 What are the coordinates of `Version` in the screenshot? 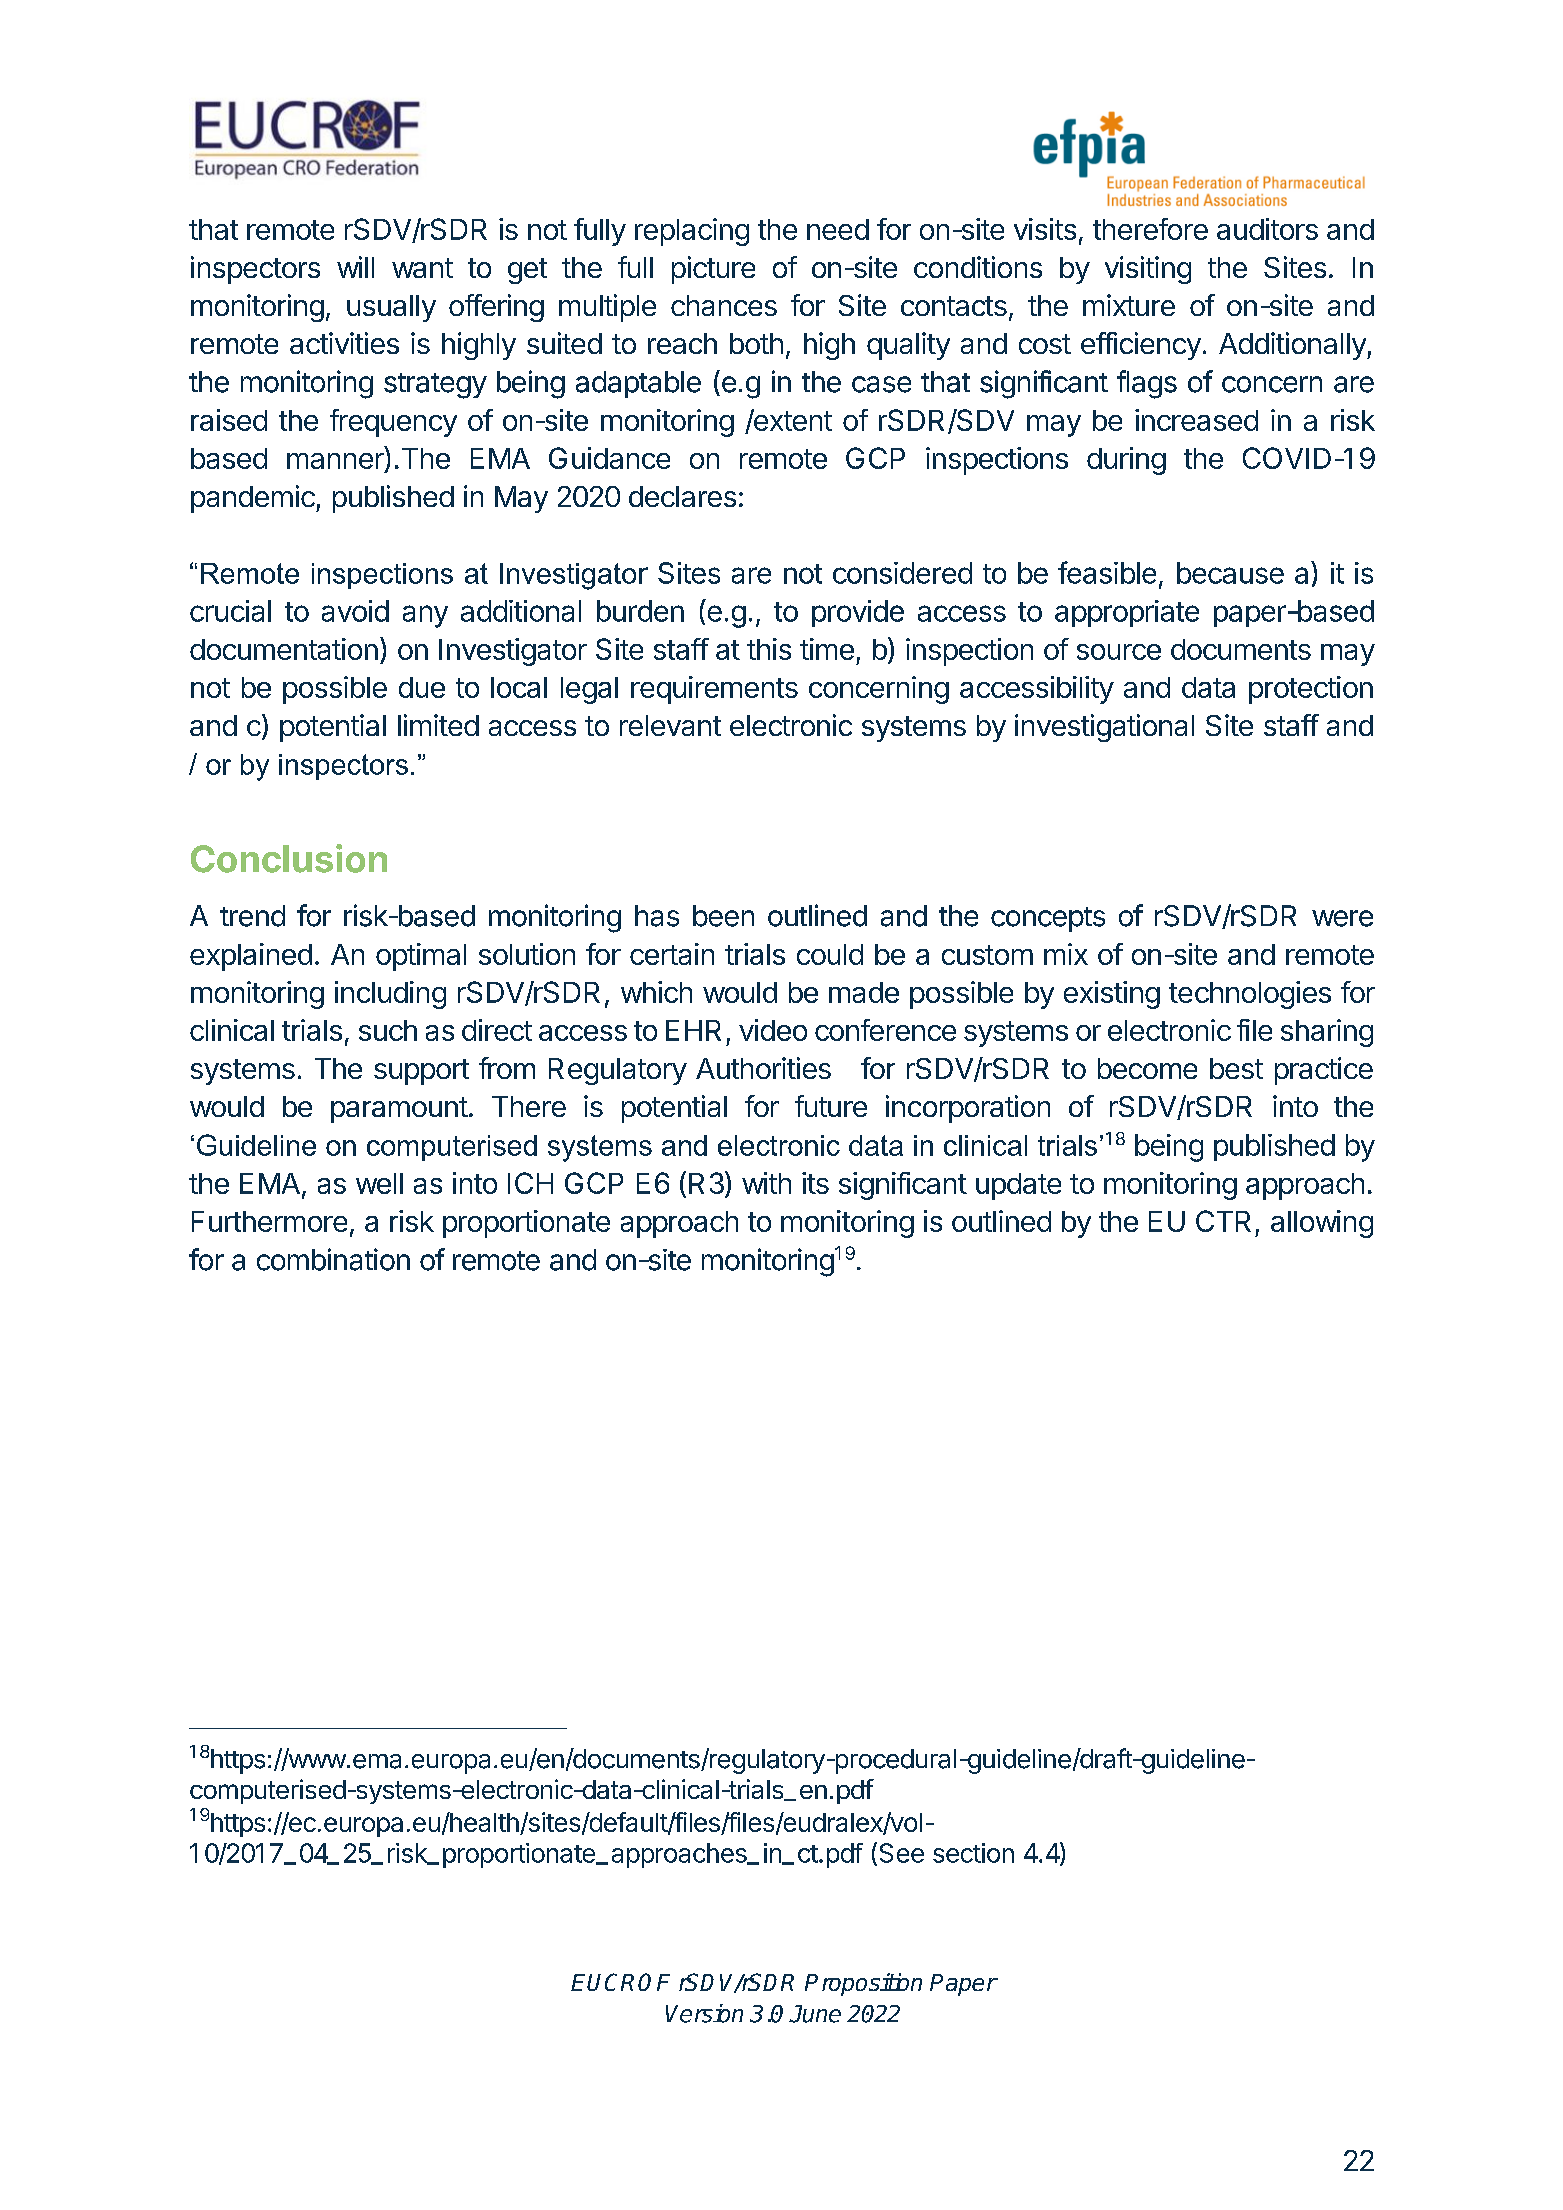 It's located at (704, 2013).
